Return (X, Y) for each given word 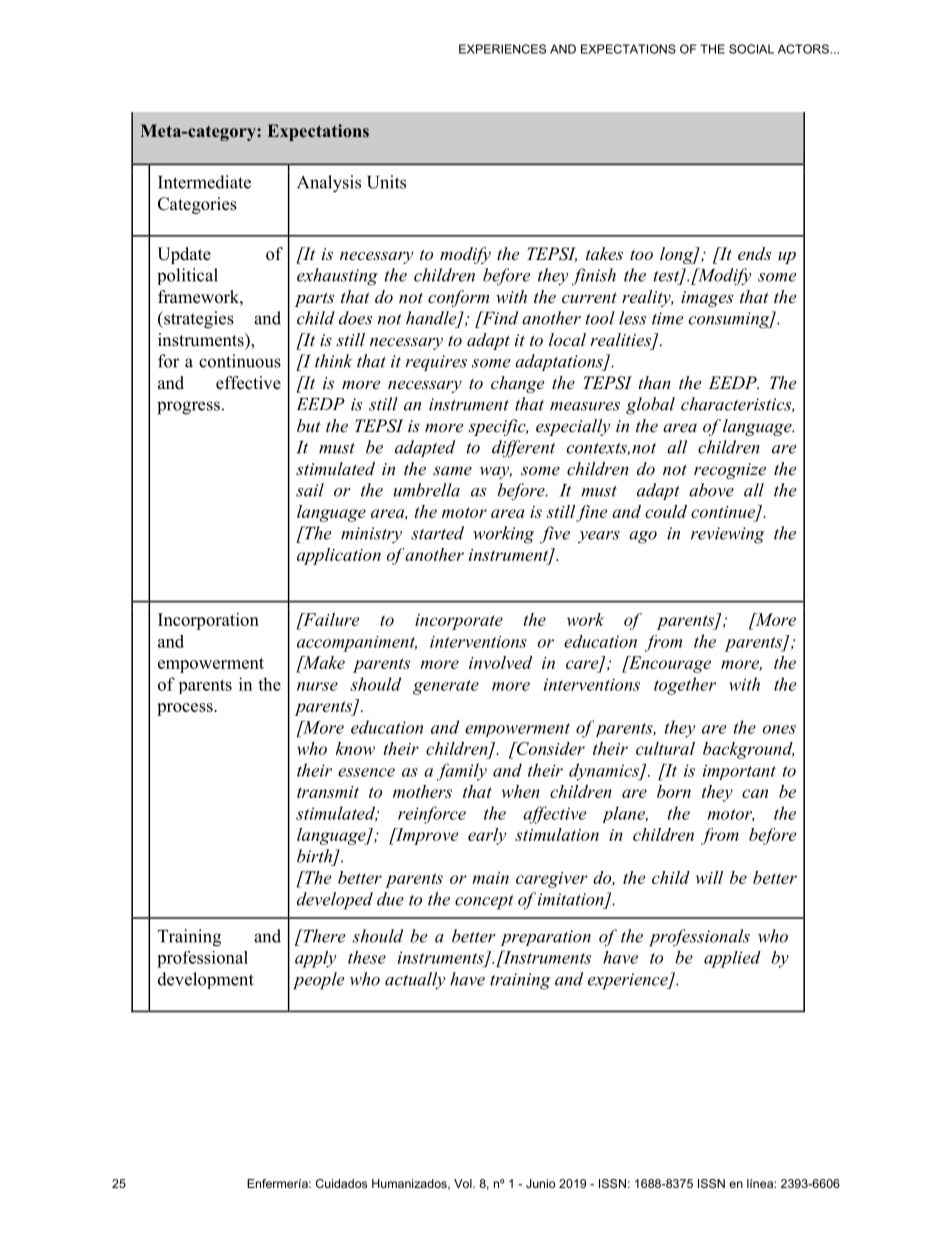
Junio (540, 1183)
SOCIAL (751, 49)
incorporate (459, 622)
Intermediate (204, 182)
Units (386, 182)
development (206, 980)
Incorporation (208, 621)
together (685, 686)
